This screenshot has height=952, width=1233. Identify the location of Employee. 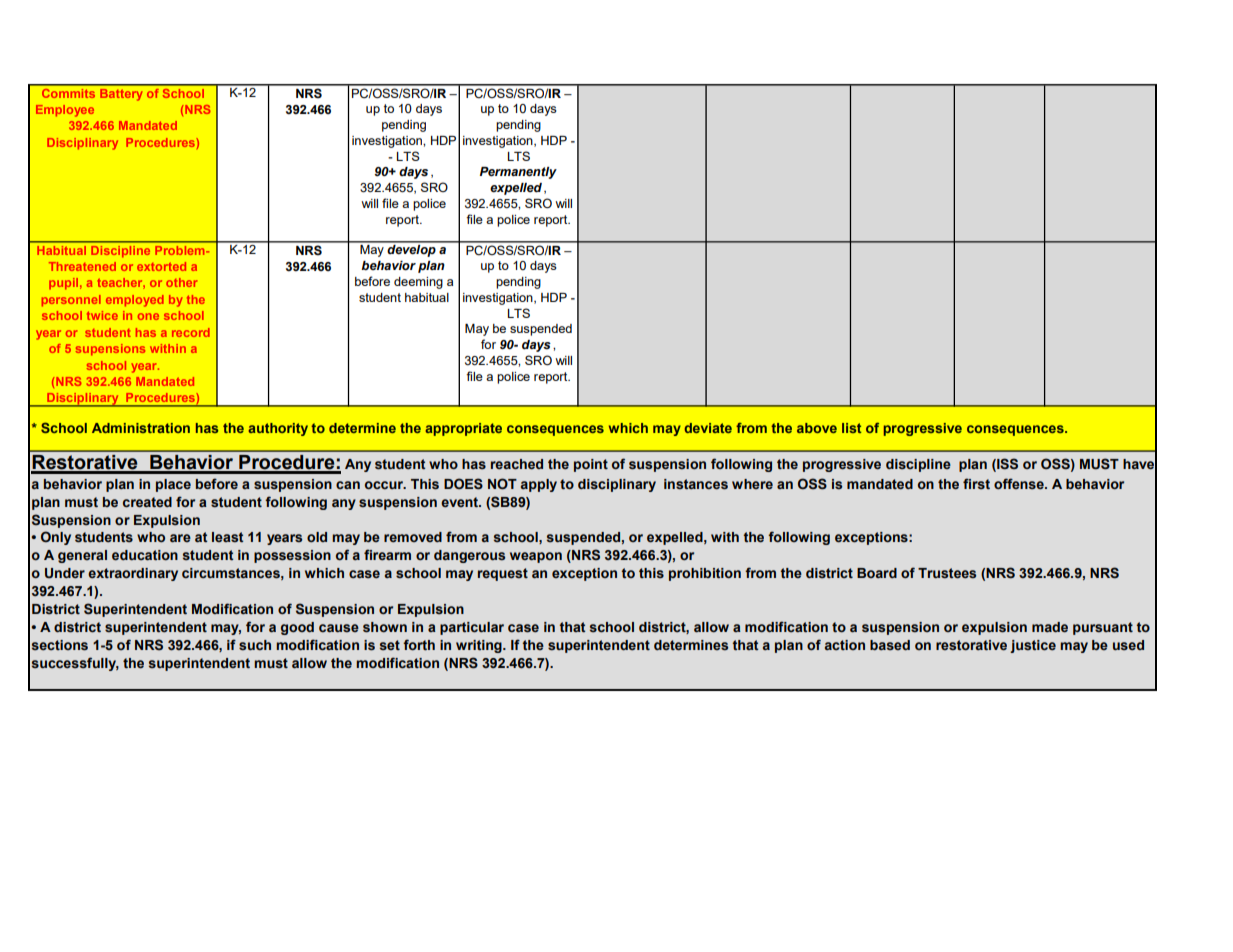
(65, 111).
